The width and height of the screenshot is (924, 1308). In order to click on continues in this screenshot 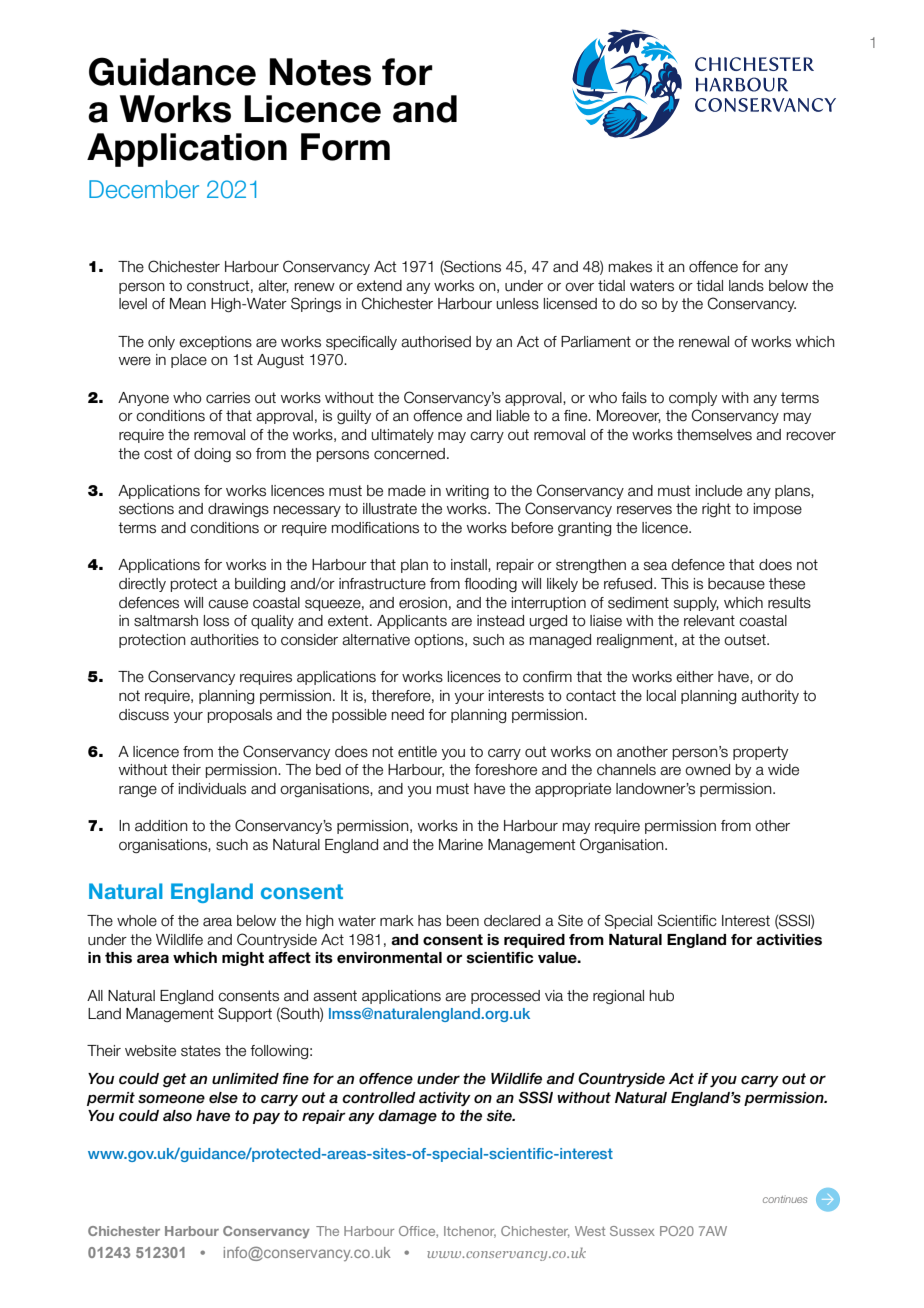, I will do `click(785, 1199)`.
